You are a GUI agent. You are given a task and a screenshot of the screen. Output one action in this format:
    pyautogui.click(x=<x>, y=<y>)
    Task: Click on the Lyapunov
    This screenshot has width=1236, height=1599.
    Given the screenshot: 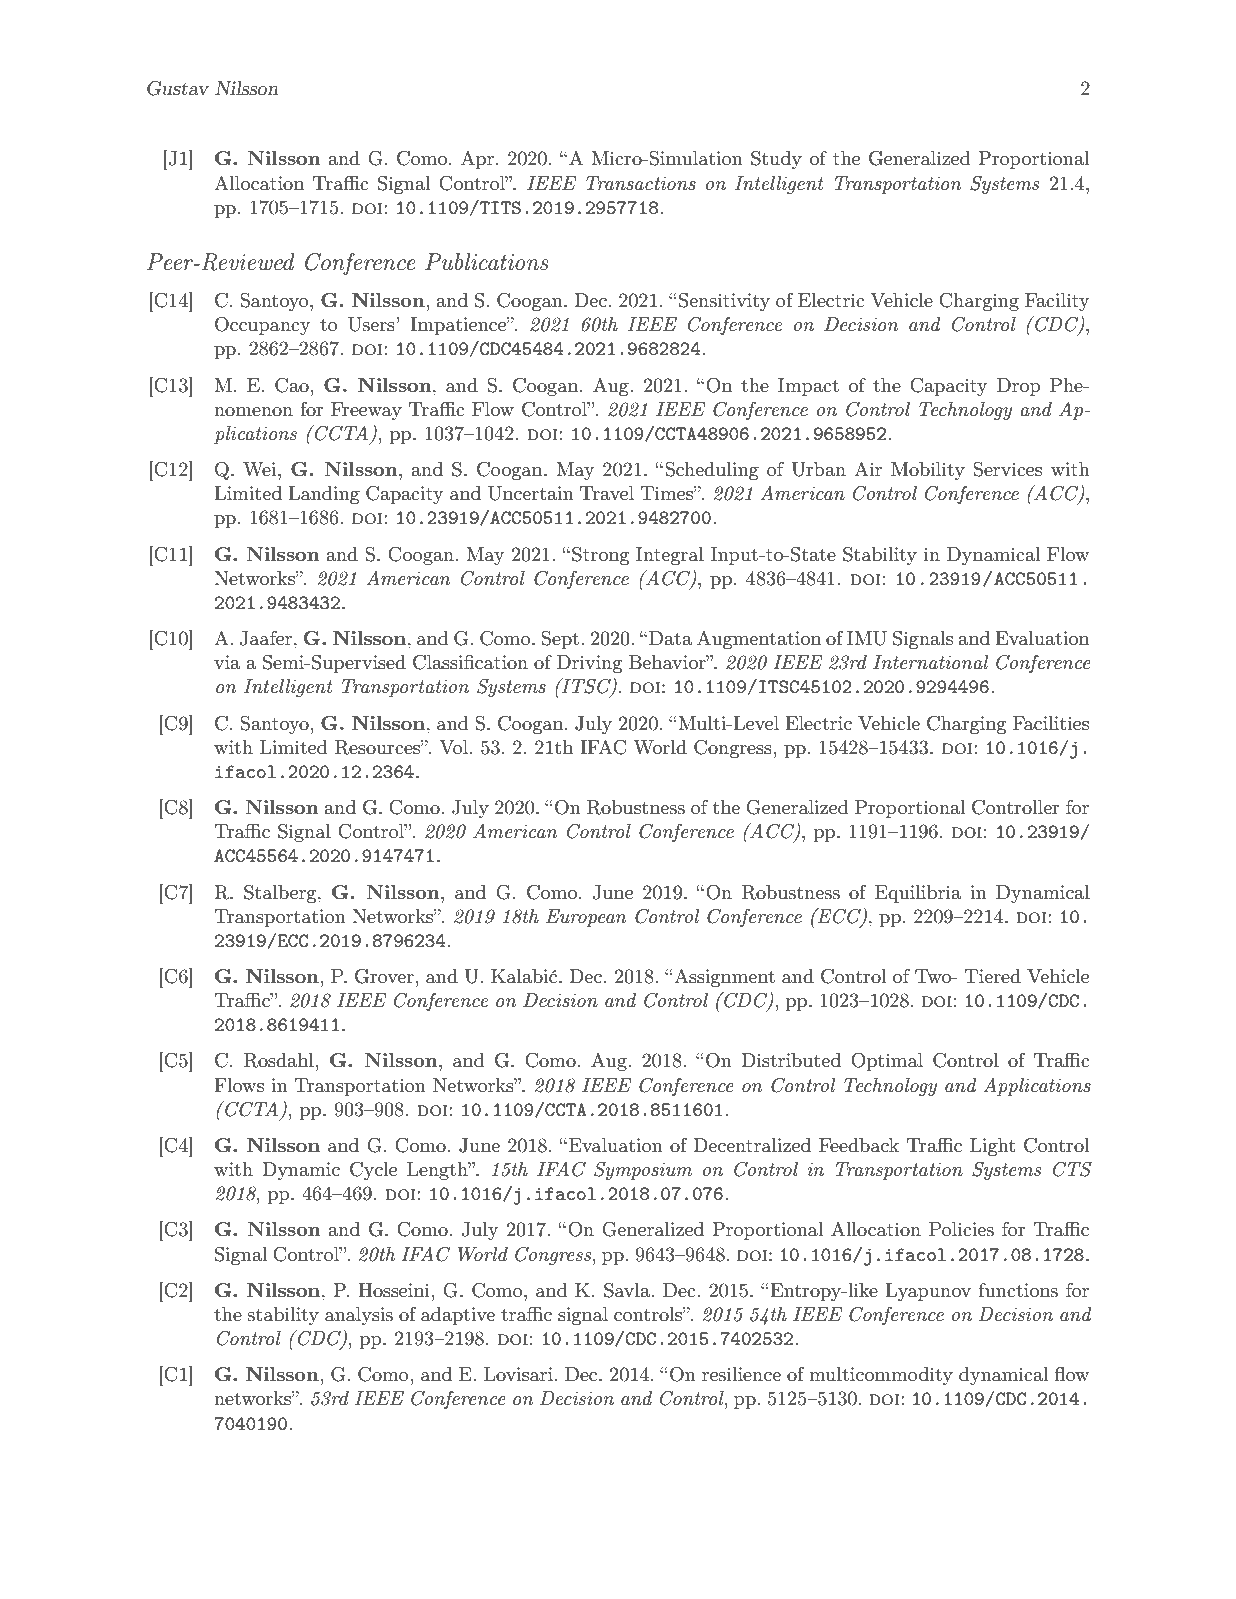 What is the action you would take?
    pyautogui.click(x=928, y=1292)
